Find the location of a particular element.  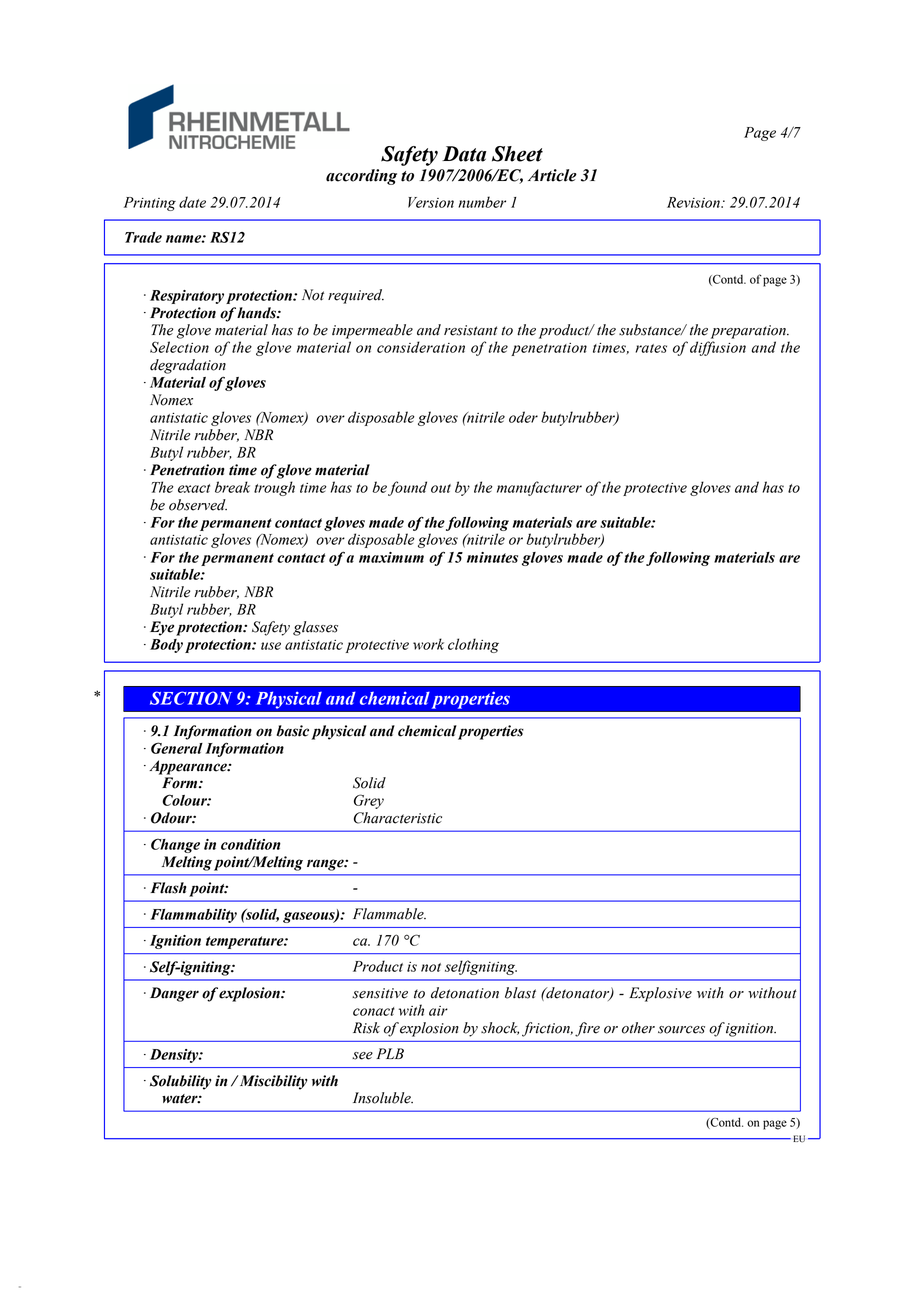

consideration is located at coordinates (421, 347).
